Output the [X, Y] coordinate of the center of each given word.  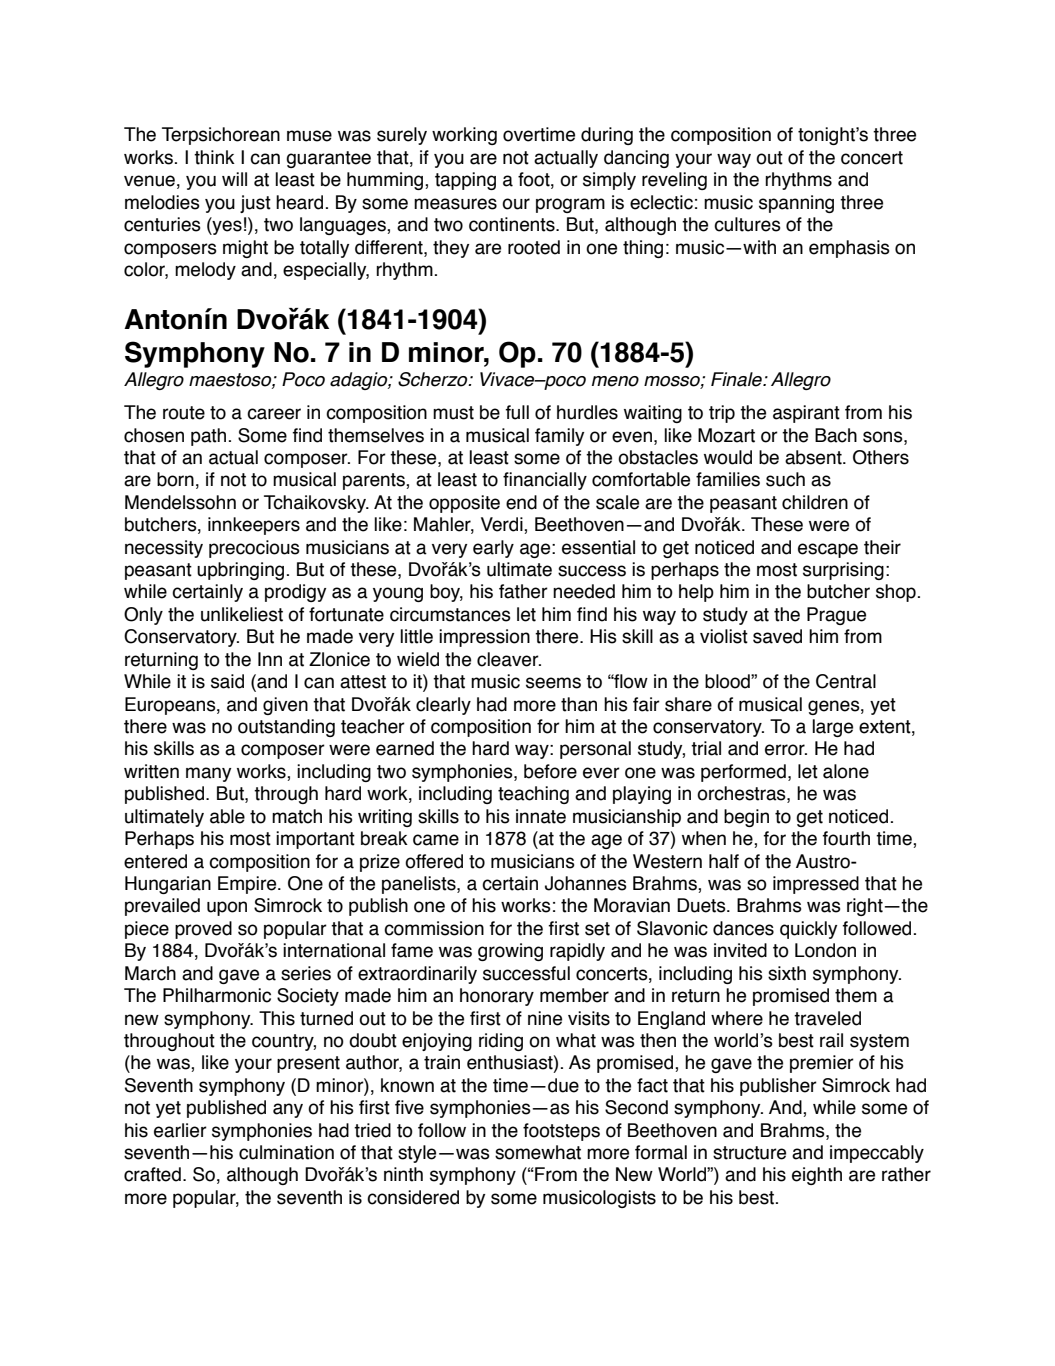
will [234, 179]
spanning [796, 204]
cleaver [509, 659]
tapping [465, 181]
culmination [286, 1152]
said [227, 681]
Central [846, 681]
